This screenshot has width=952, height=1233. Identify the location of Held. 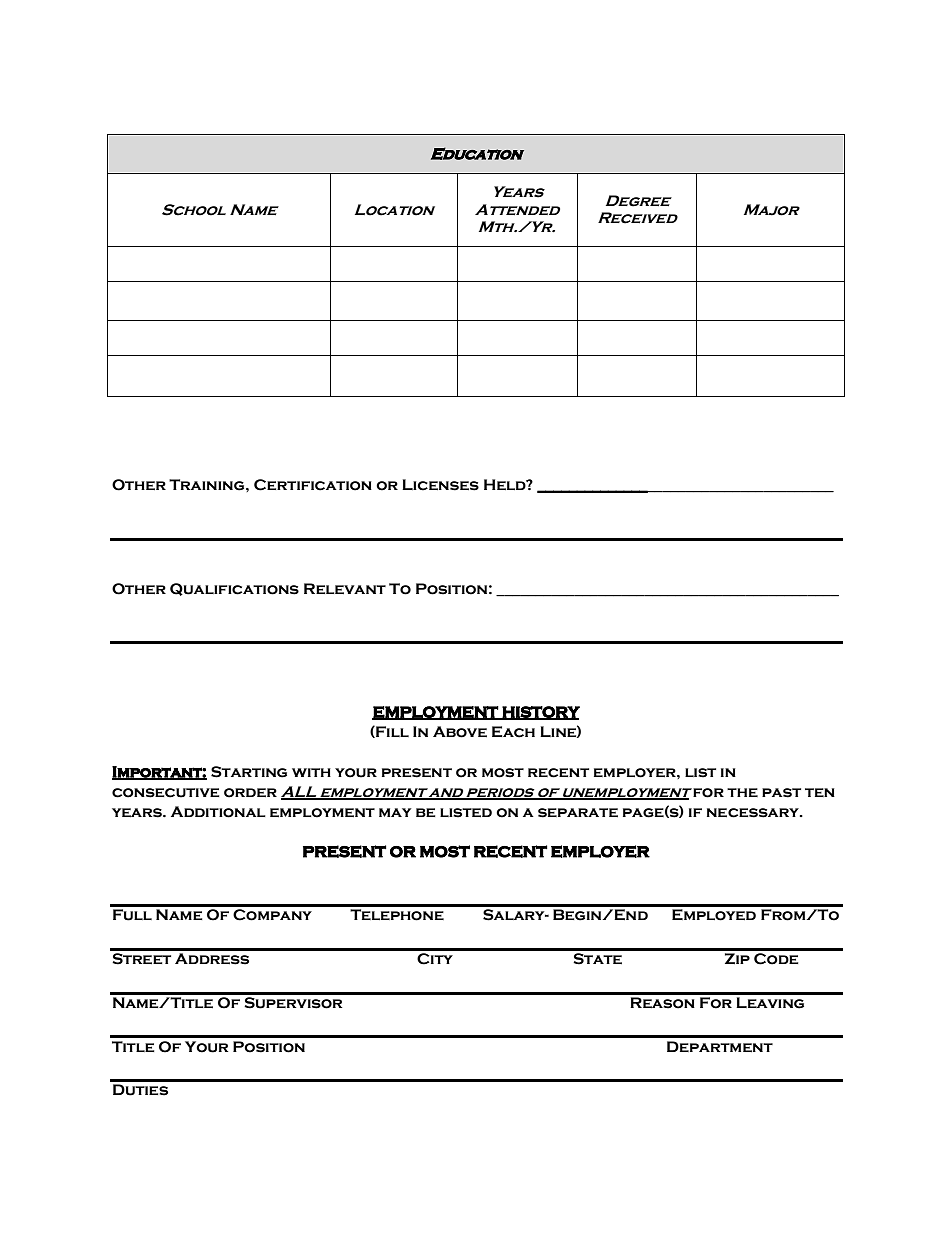
(506, 484).
